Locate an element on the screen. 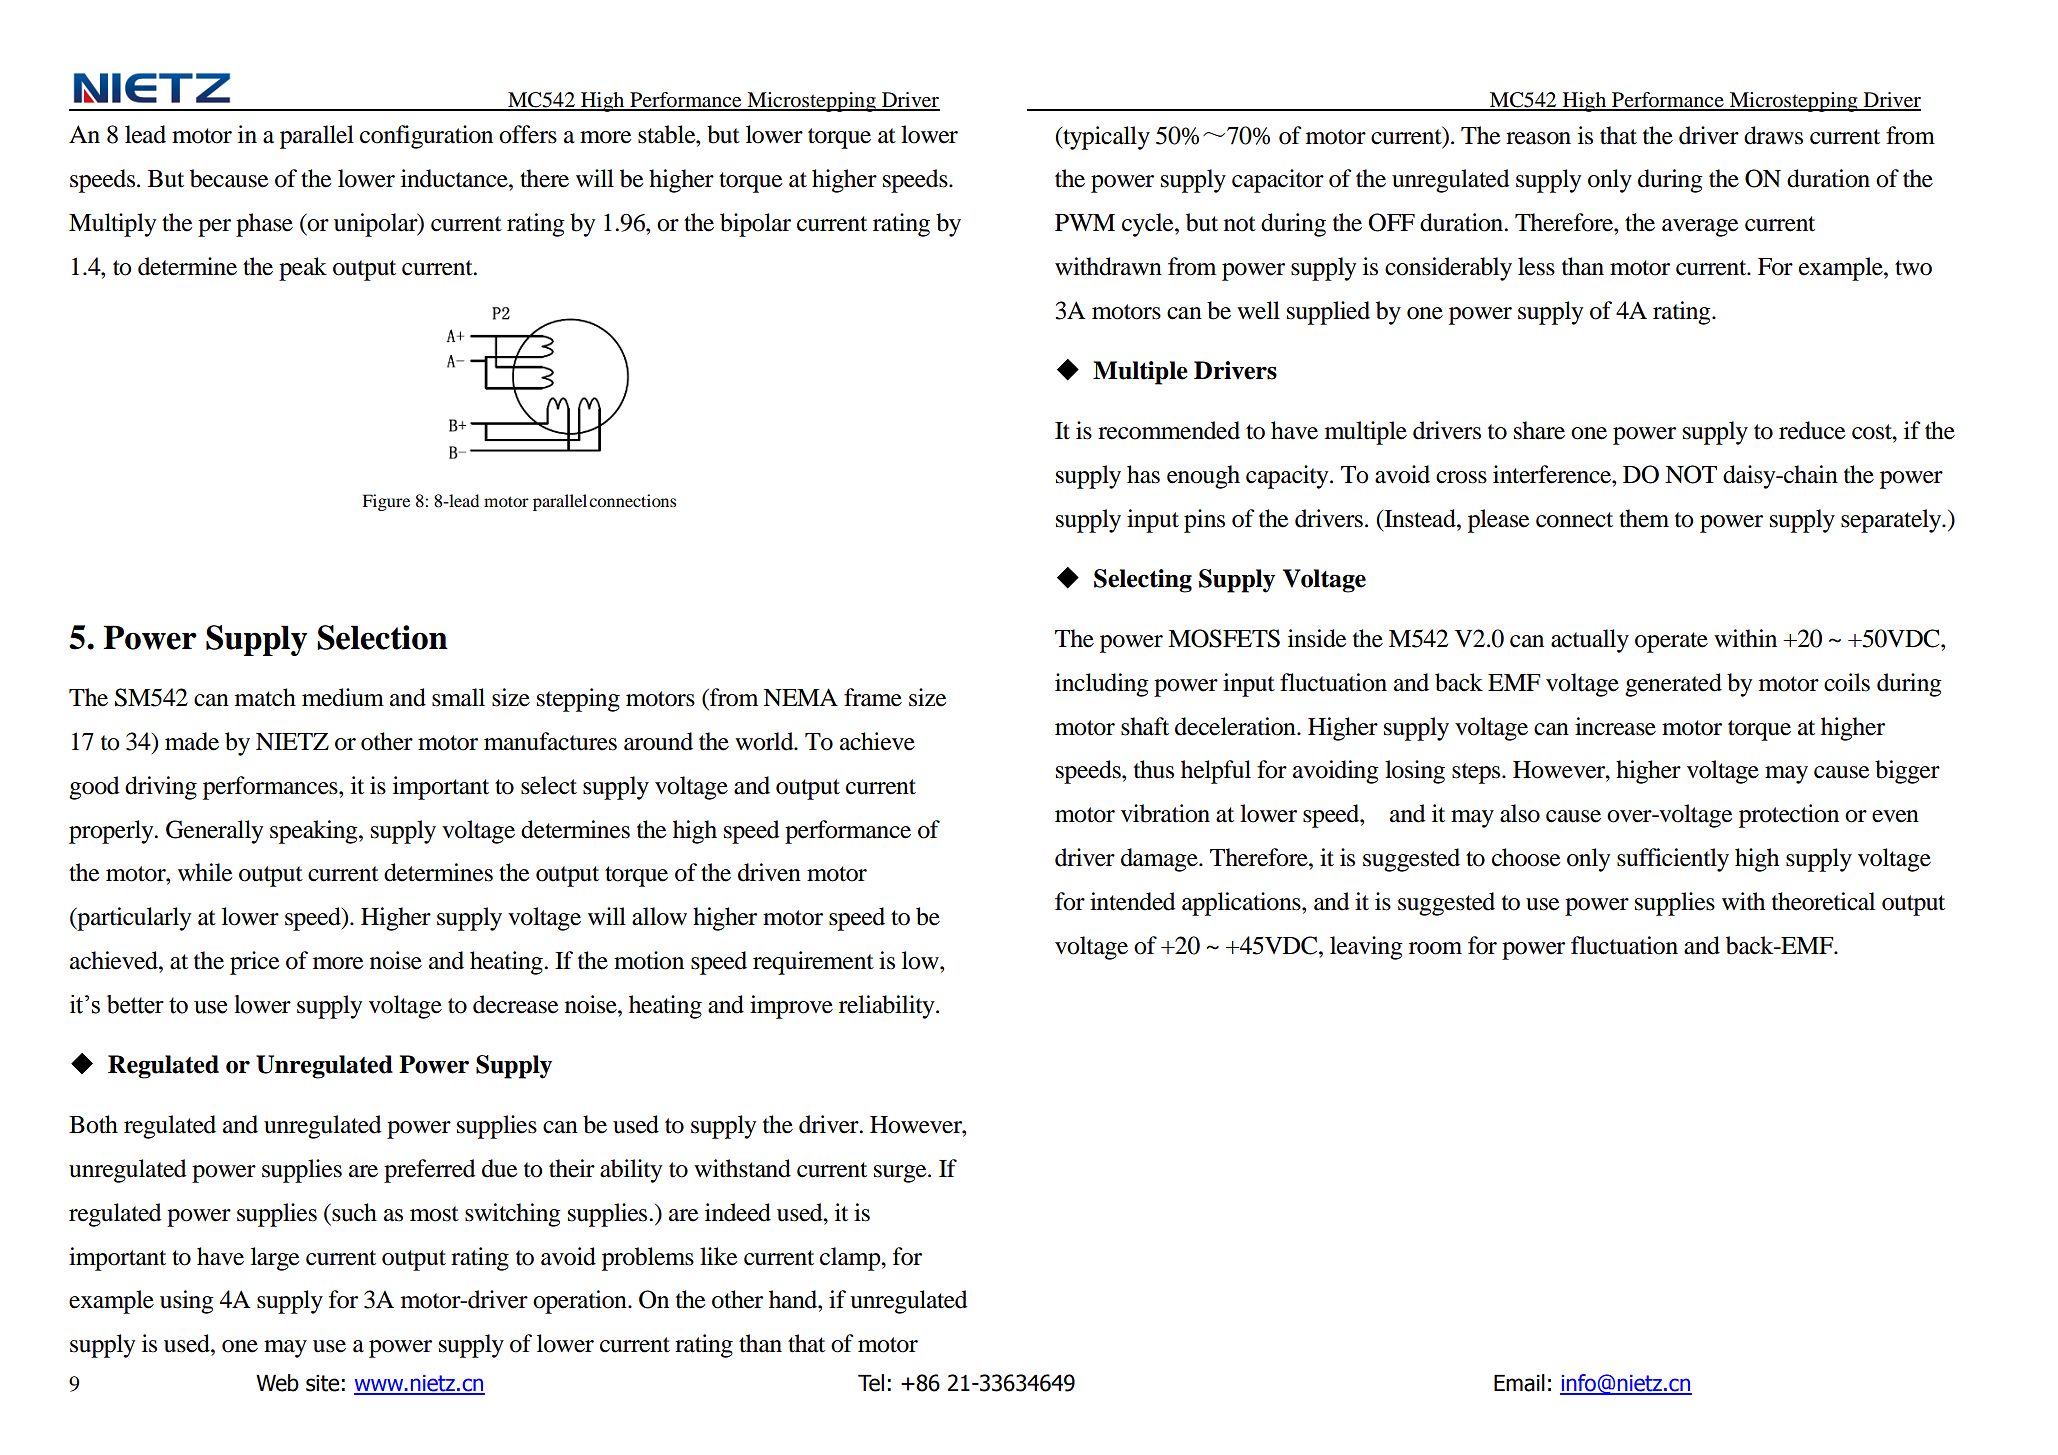 This screenshot has height=1455, width=2058. site is located at coordinates (322, 1383).
